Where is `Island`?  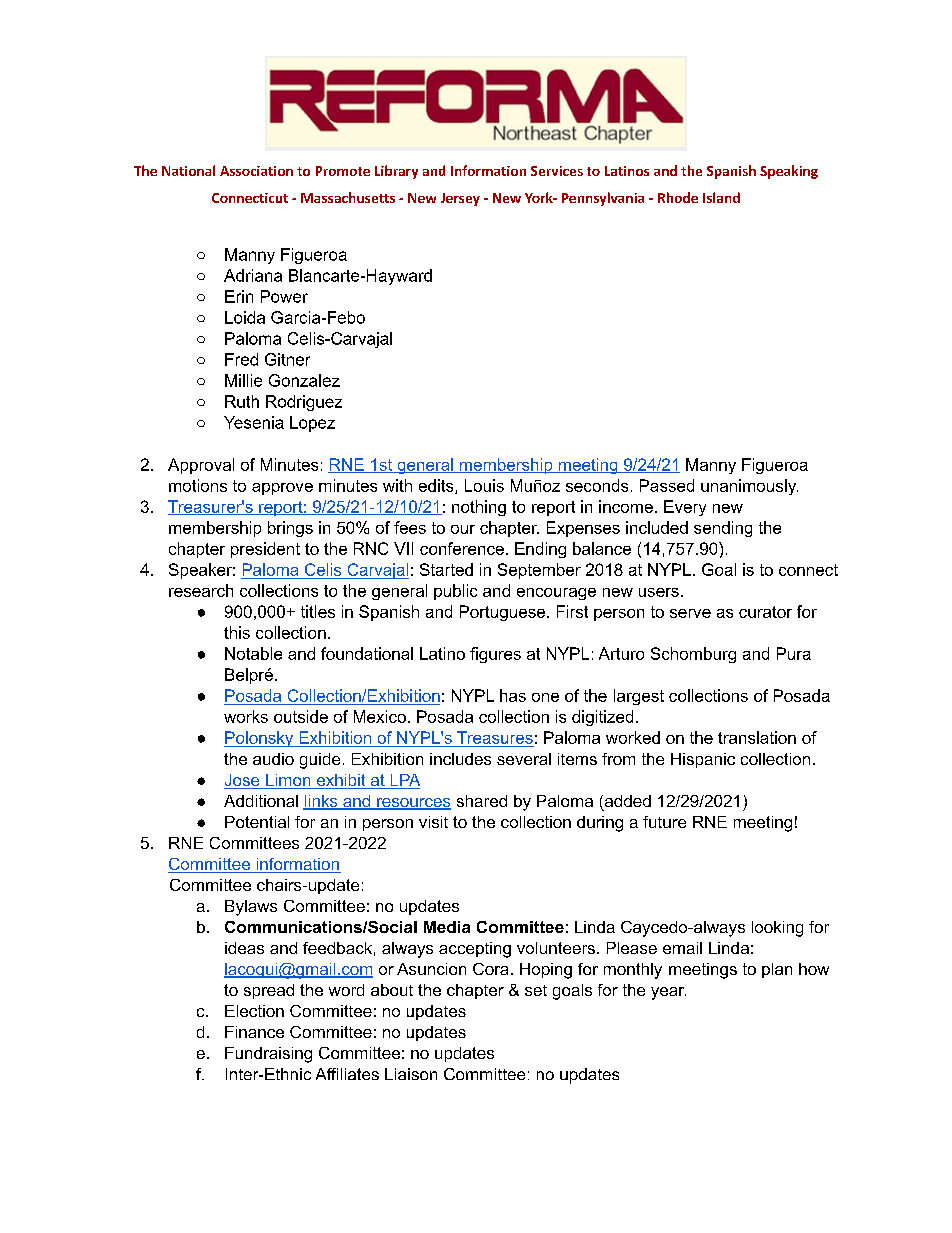 Island is located at coordinates (721, 197).
